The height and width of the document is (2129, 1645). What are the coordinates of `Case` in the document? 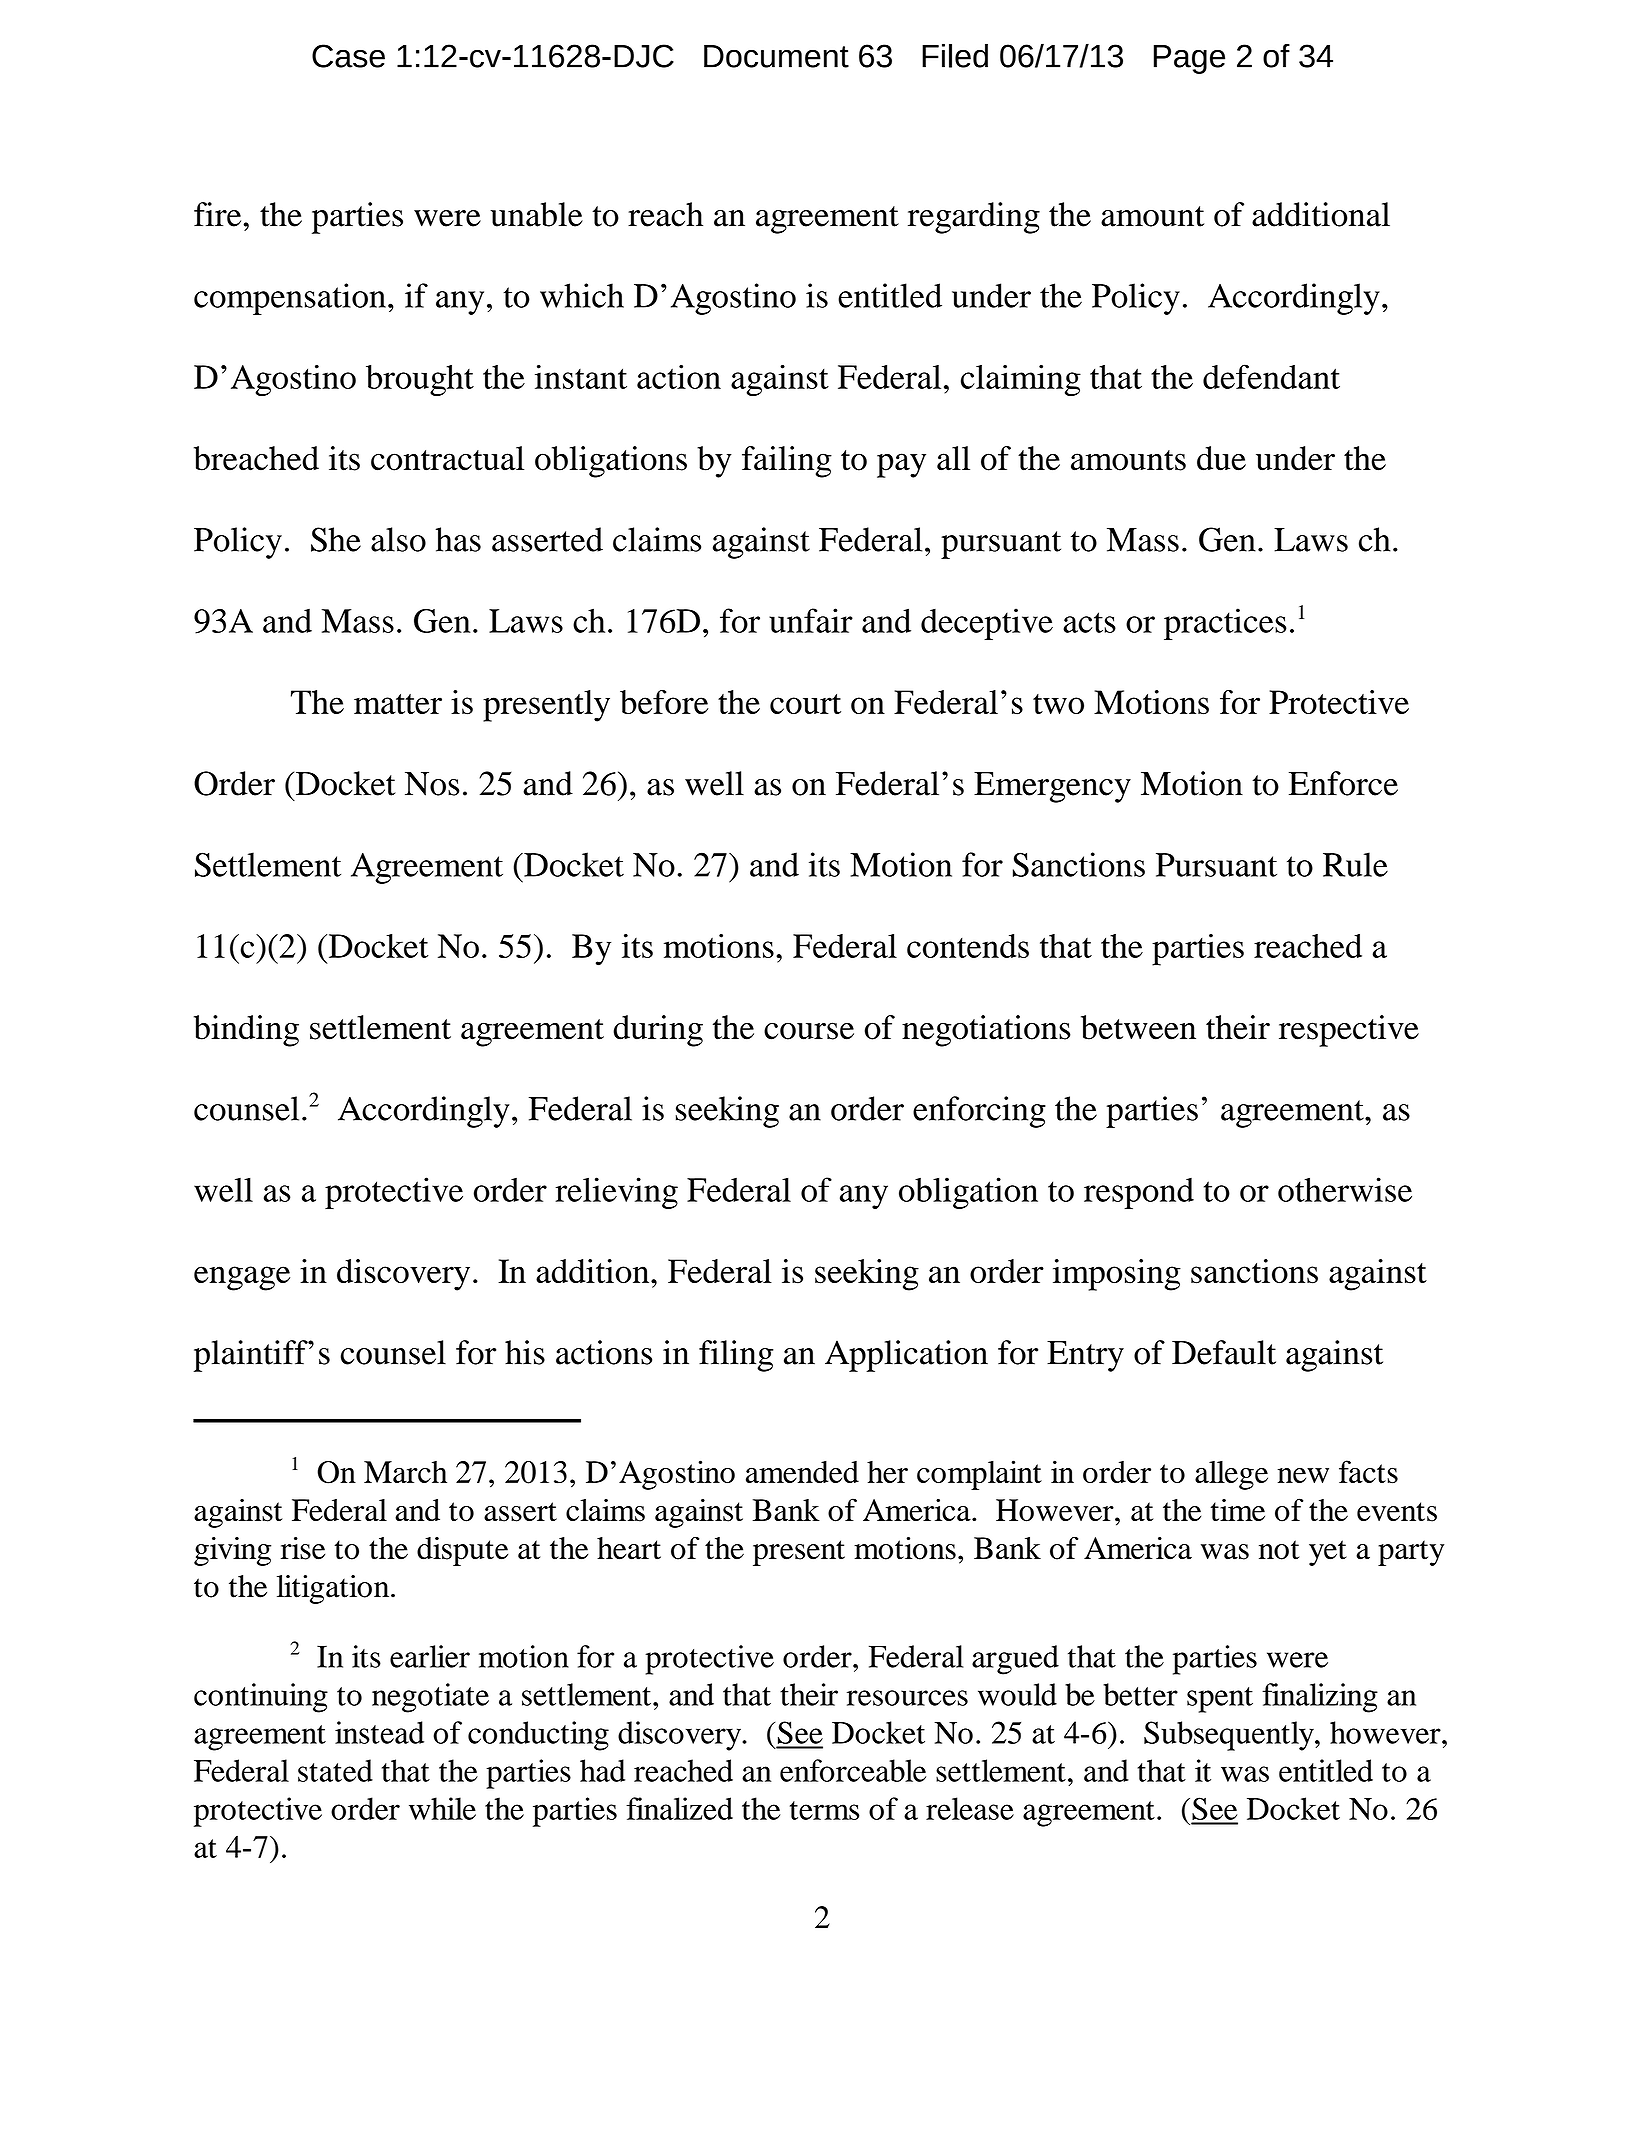 It's located at (348, 56).
